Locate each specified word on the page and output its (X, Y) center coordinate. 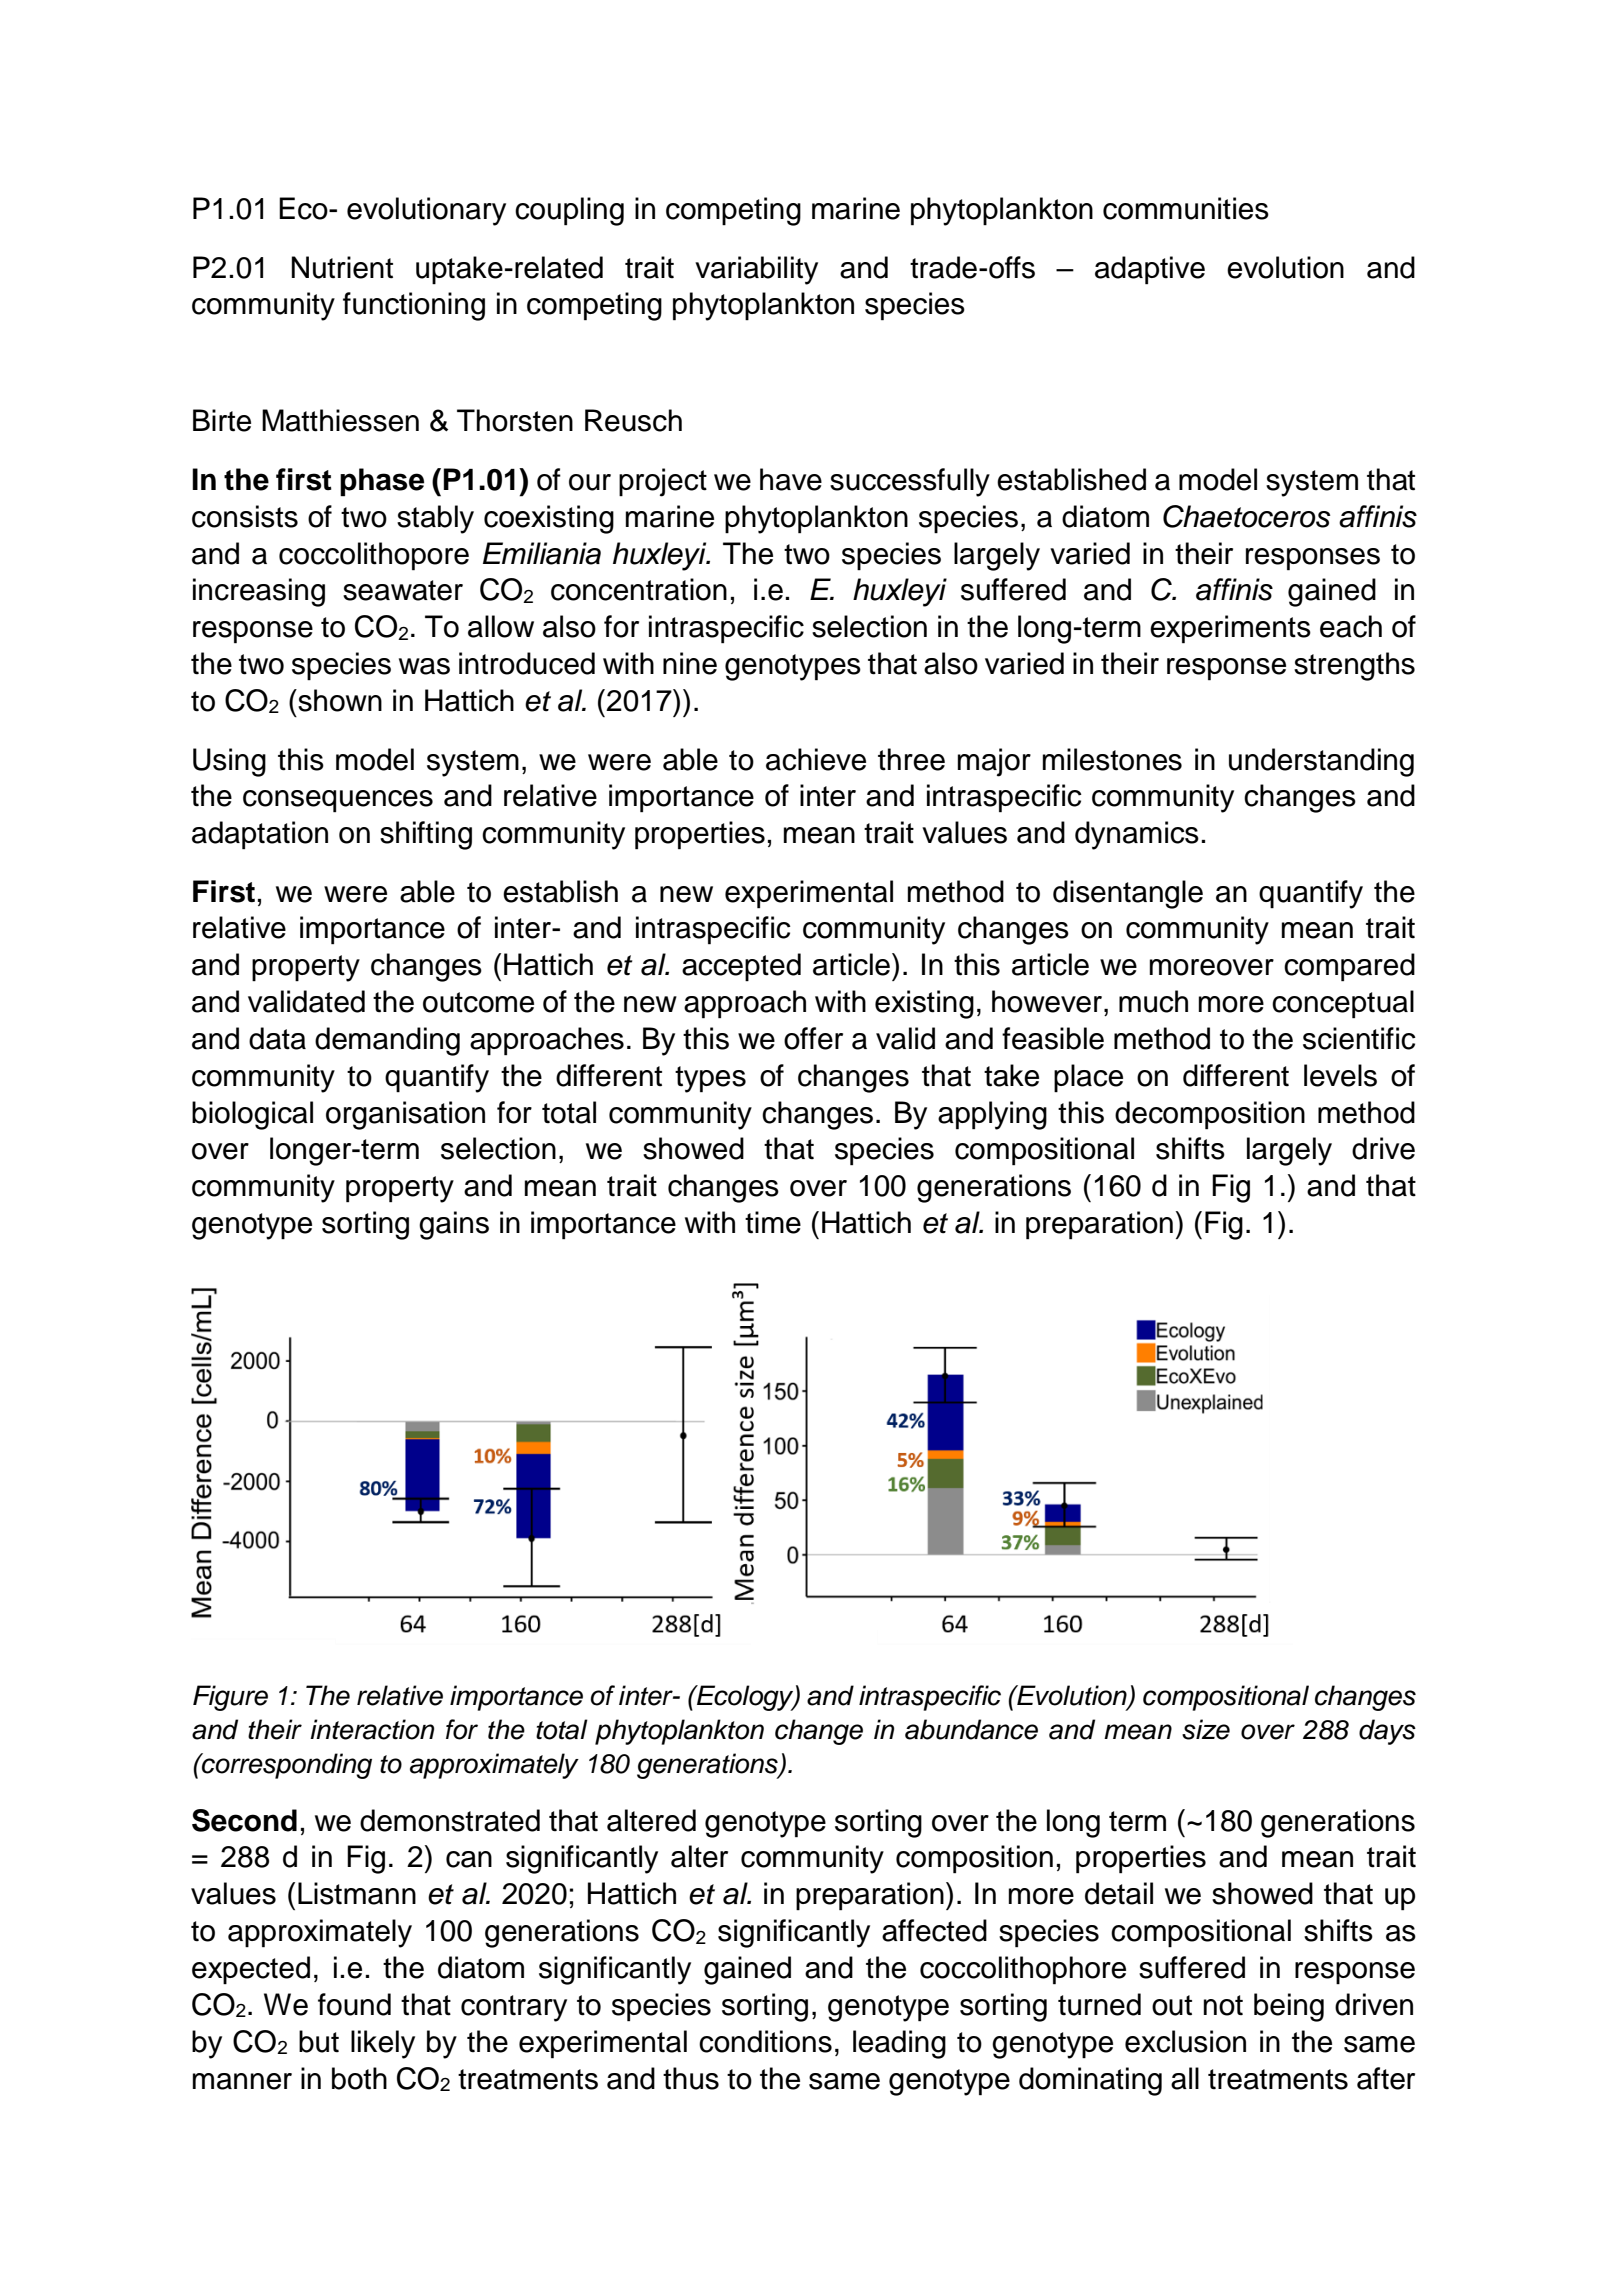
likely (383, 2044)
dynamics (1137, 835)
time (773, 1222)
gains (454, 1225)
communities (1186, 208)
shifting (426, 835)
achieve (816, 759)
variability (756, 270)
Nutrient (342, 267)
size (1206, 1729)
